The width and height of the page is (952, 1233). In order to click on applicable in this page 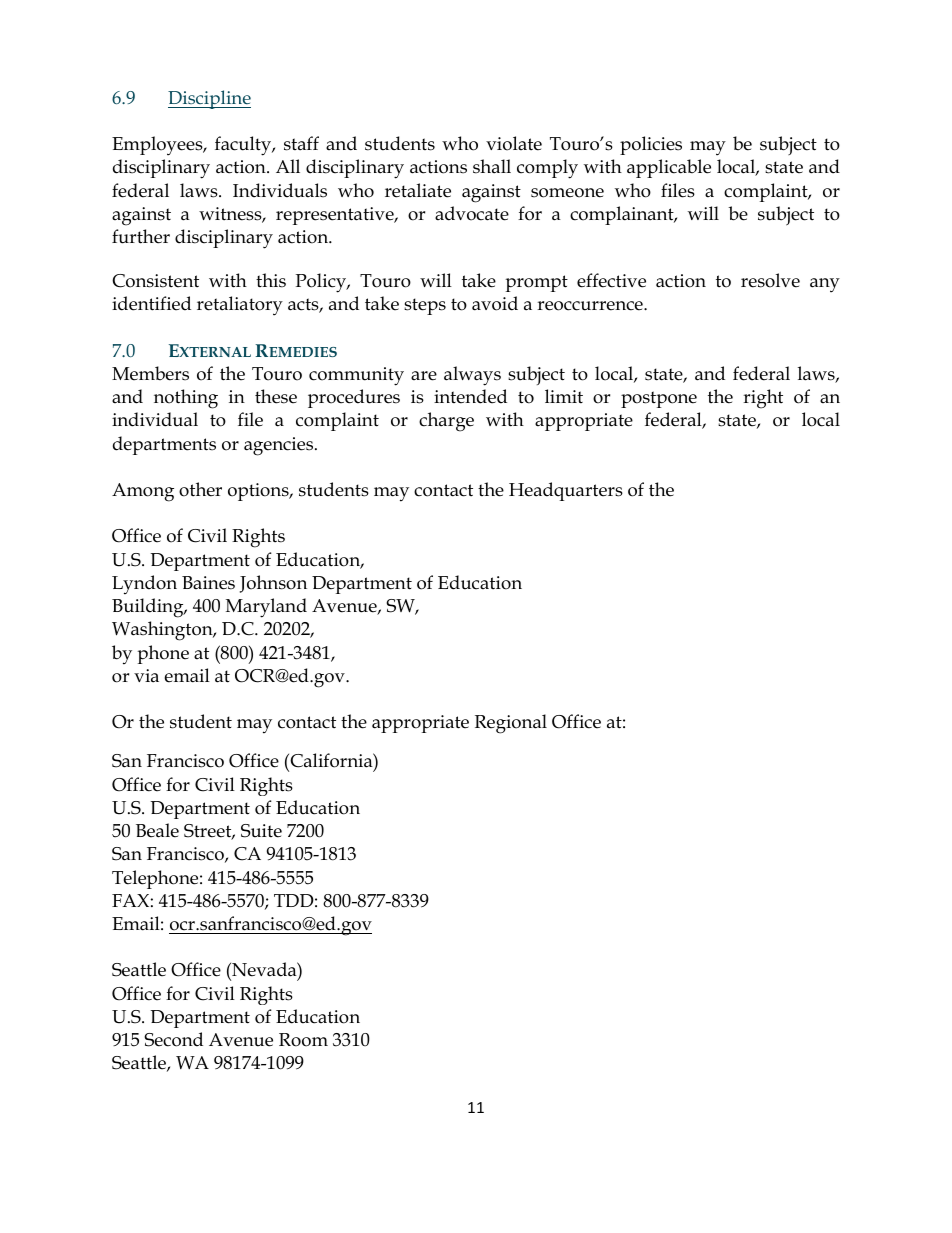, I will do `click(669, 168)`.
